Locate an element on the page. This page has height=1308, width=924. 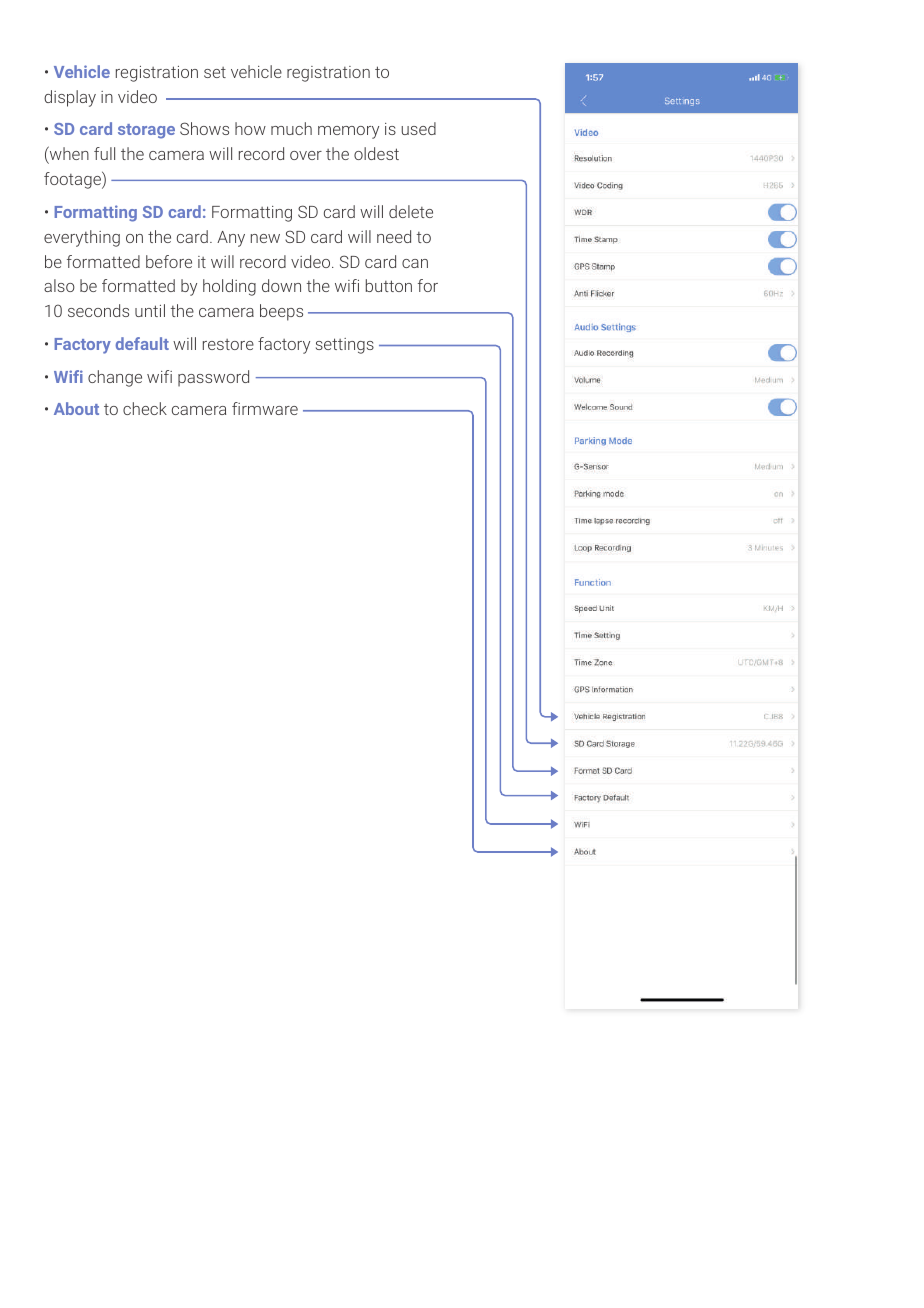
delete is located at coordinates (411, 211).
